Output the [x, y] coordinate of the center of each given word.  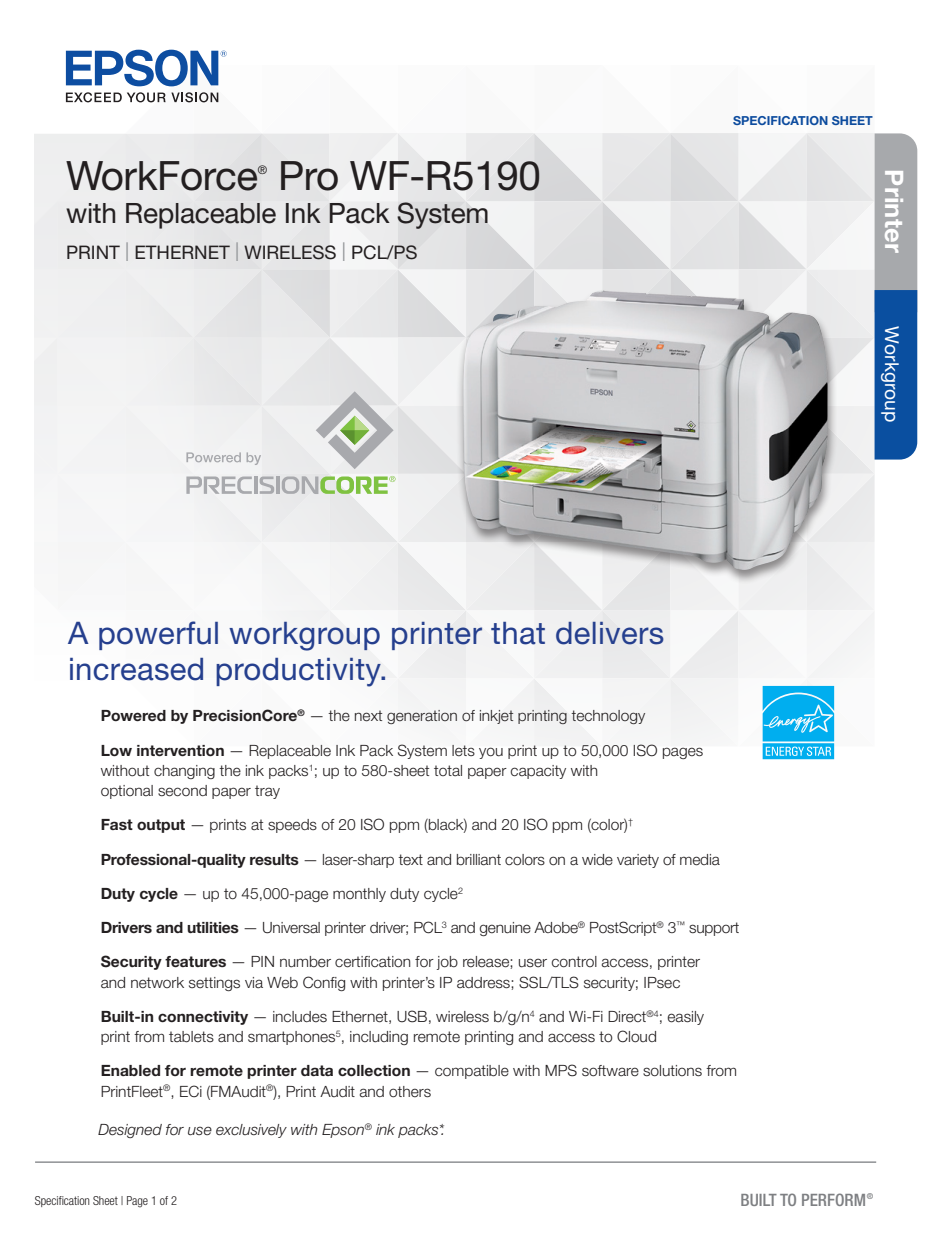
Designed [130, 1131]
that [518, 633]
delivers [610, 633]
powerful [158, 635]
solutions [672, 1071]
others [410, 1092]
